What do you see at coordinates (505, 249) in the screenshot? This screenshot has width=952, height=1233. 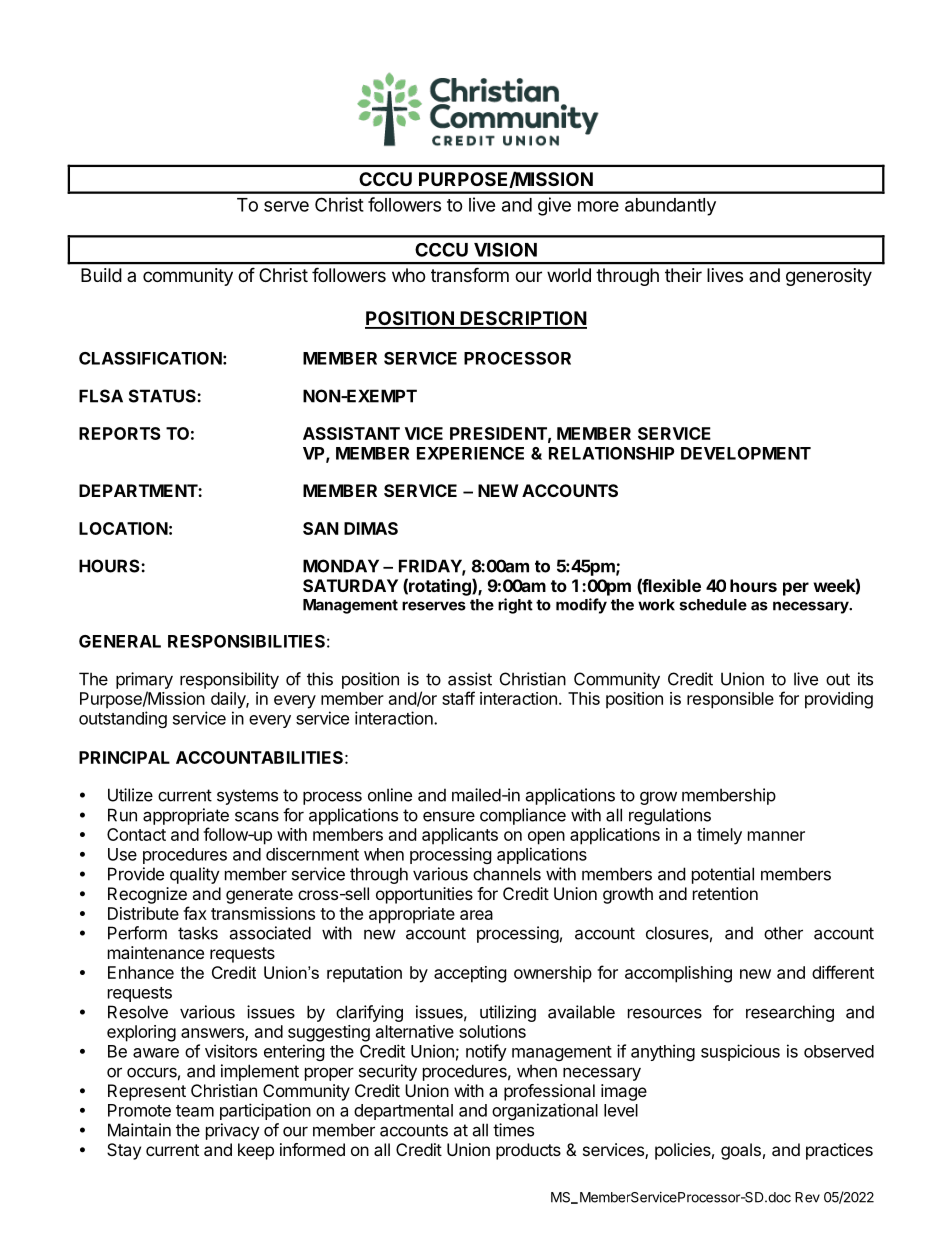 I see `VISION` at bounding box center [505, 249].
